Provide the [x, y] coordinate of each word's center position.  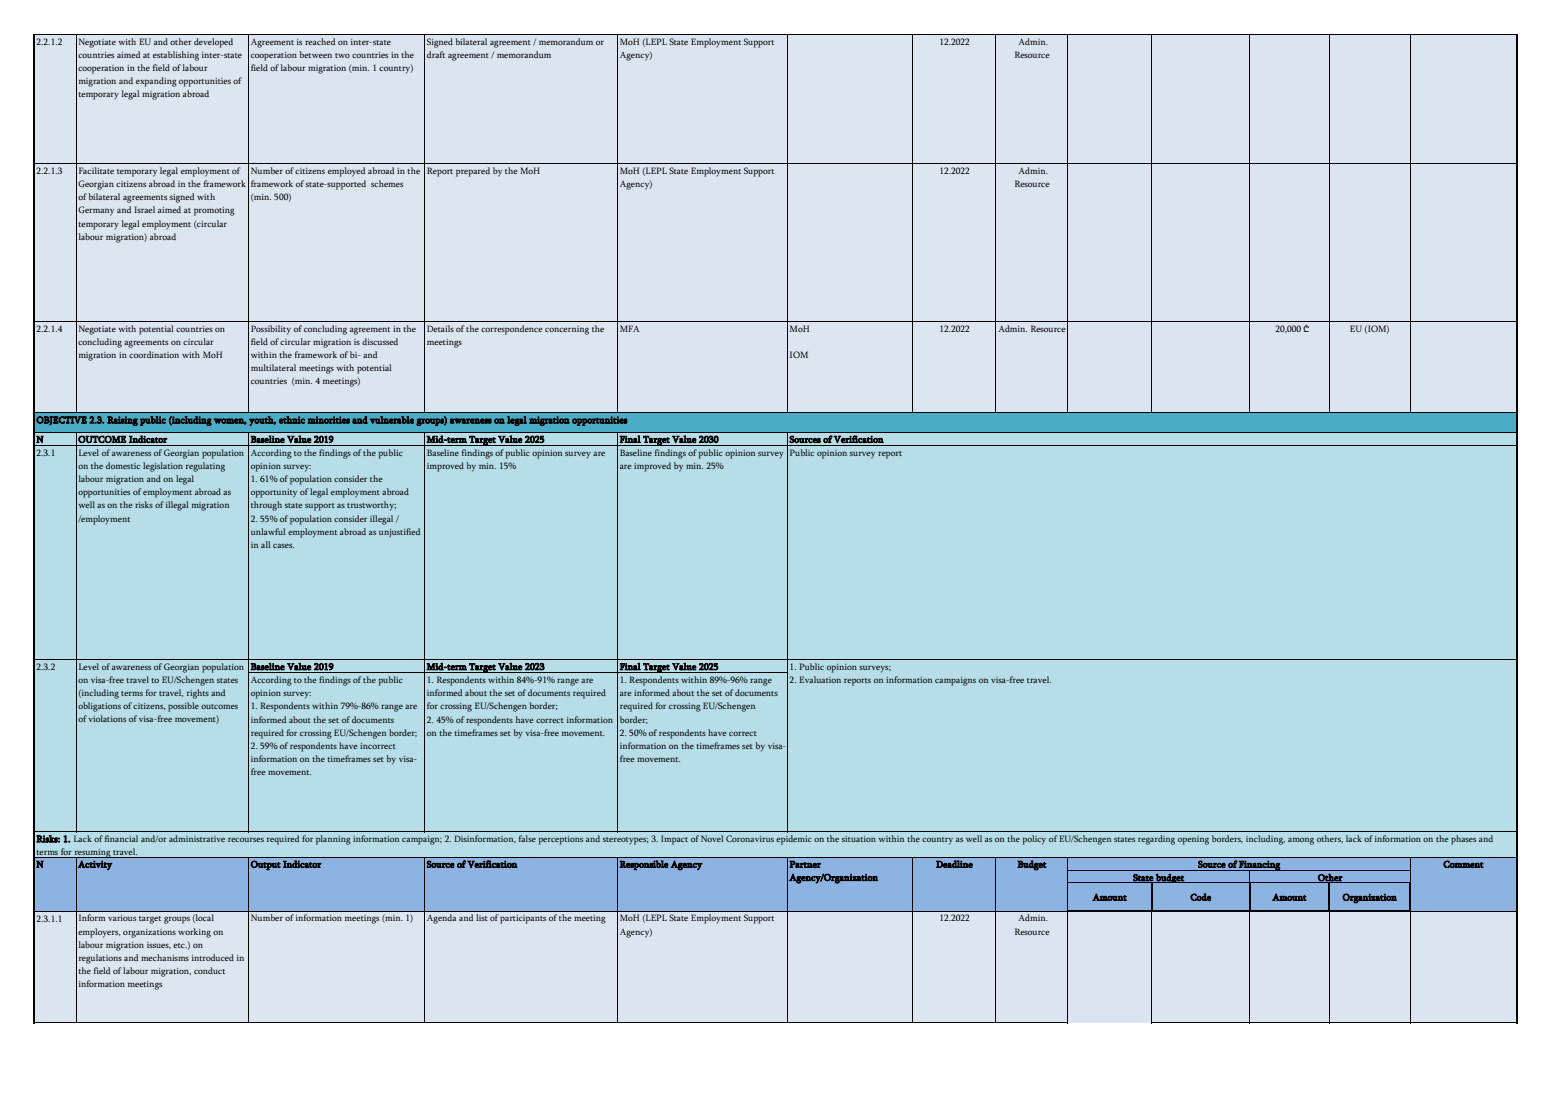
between [315, 54]
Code [1200, 897]
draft [436, 54]
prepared [473, 172]
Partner [805, 864]
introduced [213, 957]
